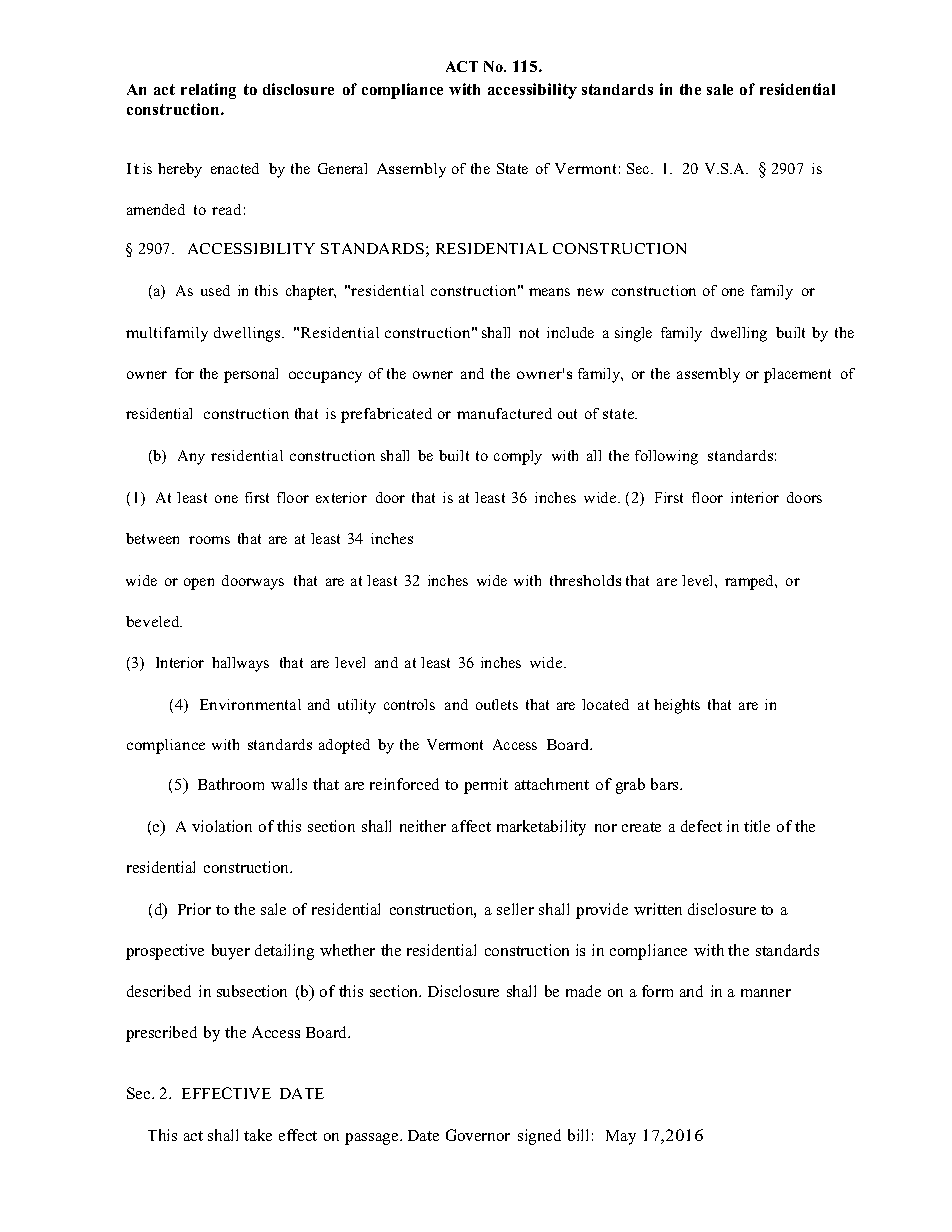 The image size is (952, 1232). I want to click on Governor, so click(478, 1135).
